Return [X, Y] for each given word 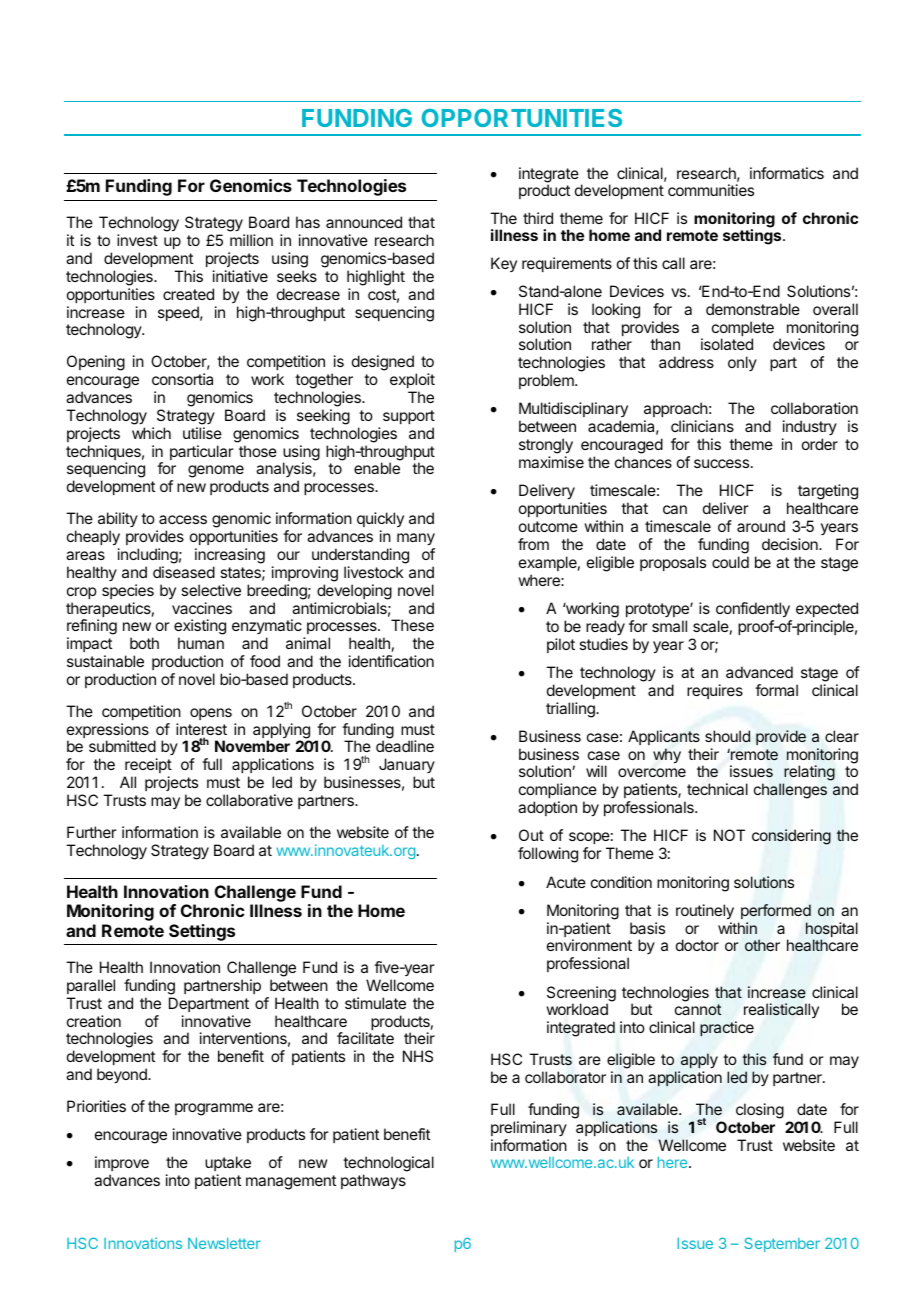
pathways [373, 1181]
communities [711, 190]
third [538, 218]
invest [137, 240]
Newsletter [224, 1243]
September [782, 1244]
